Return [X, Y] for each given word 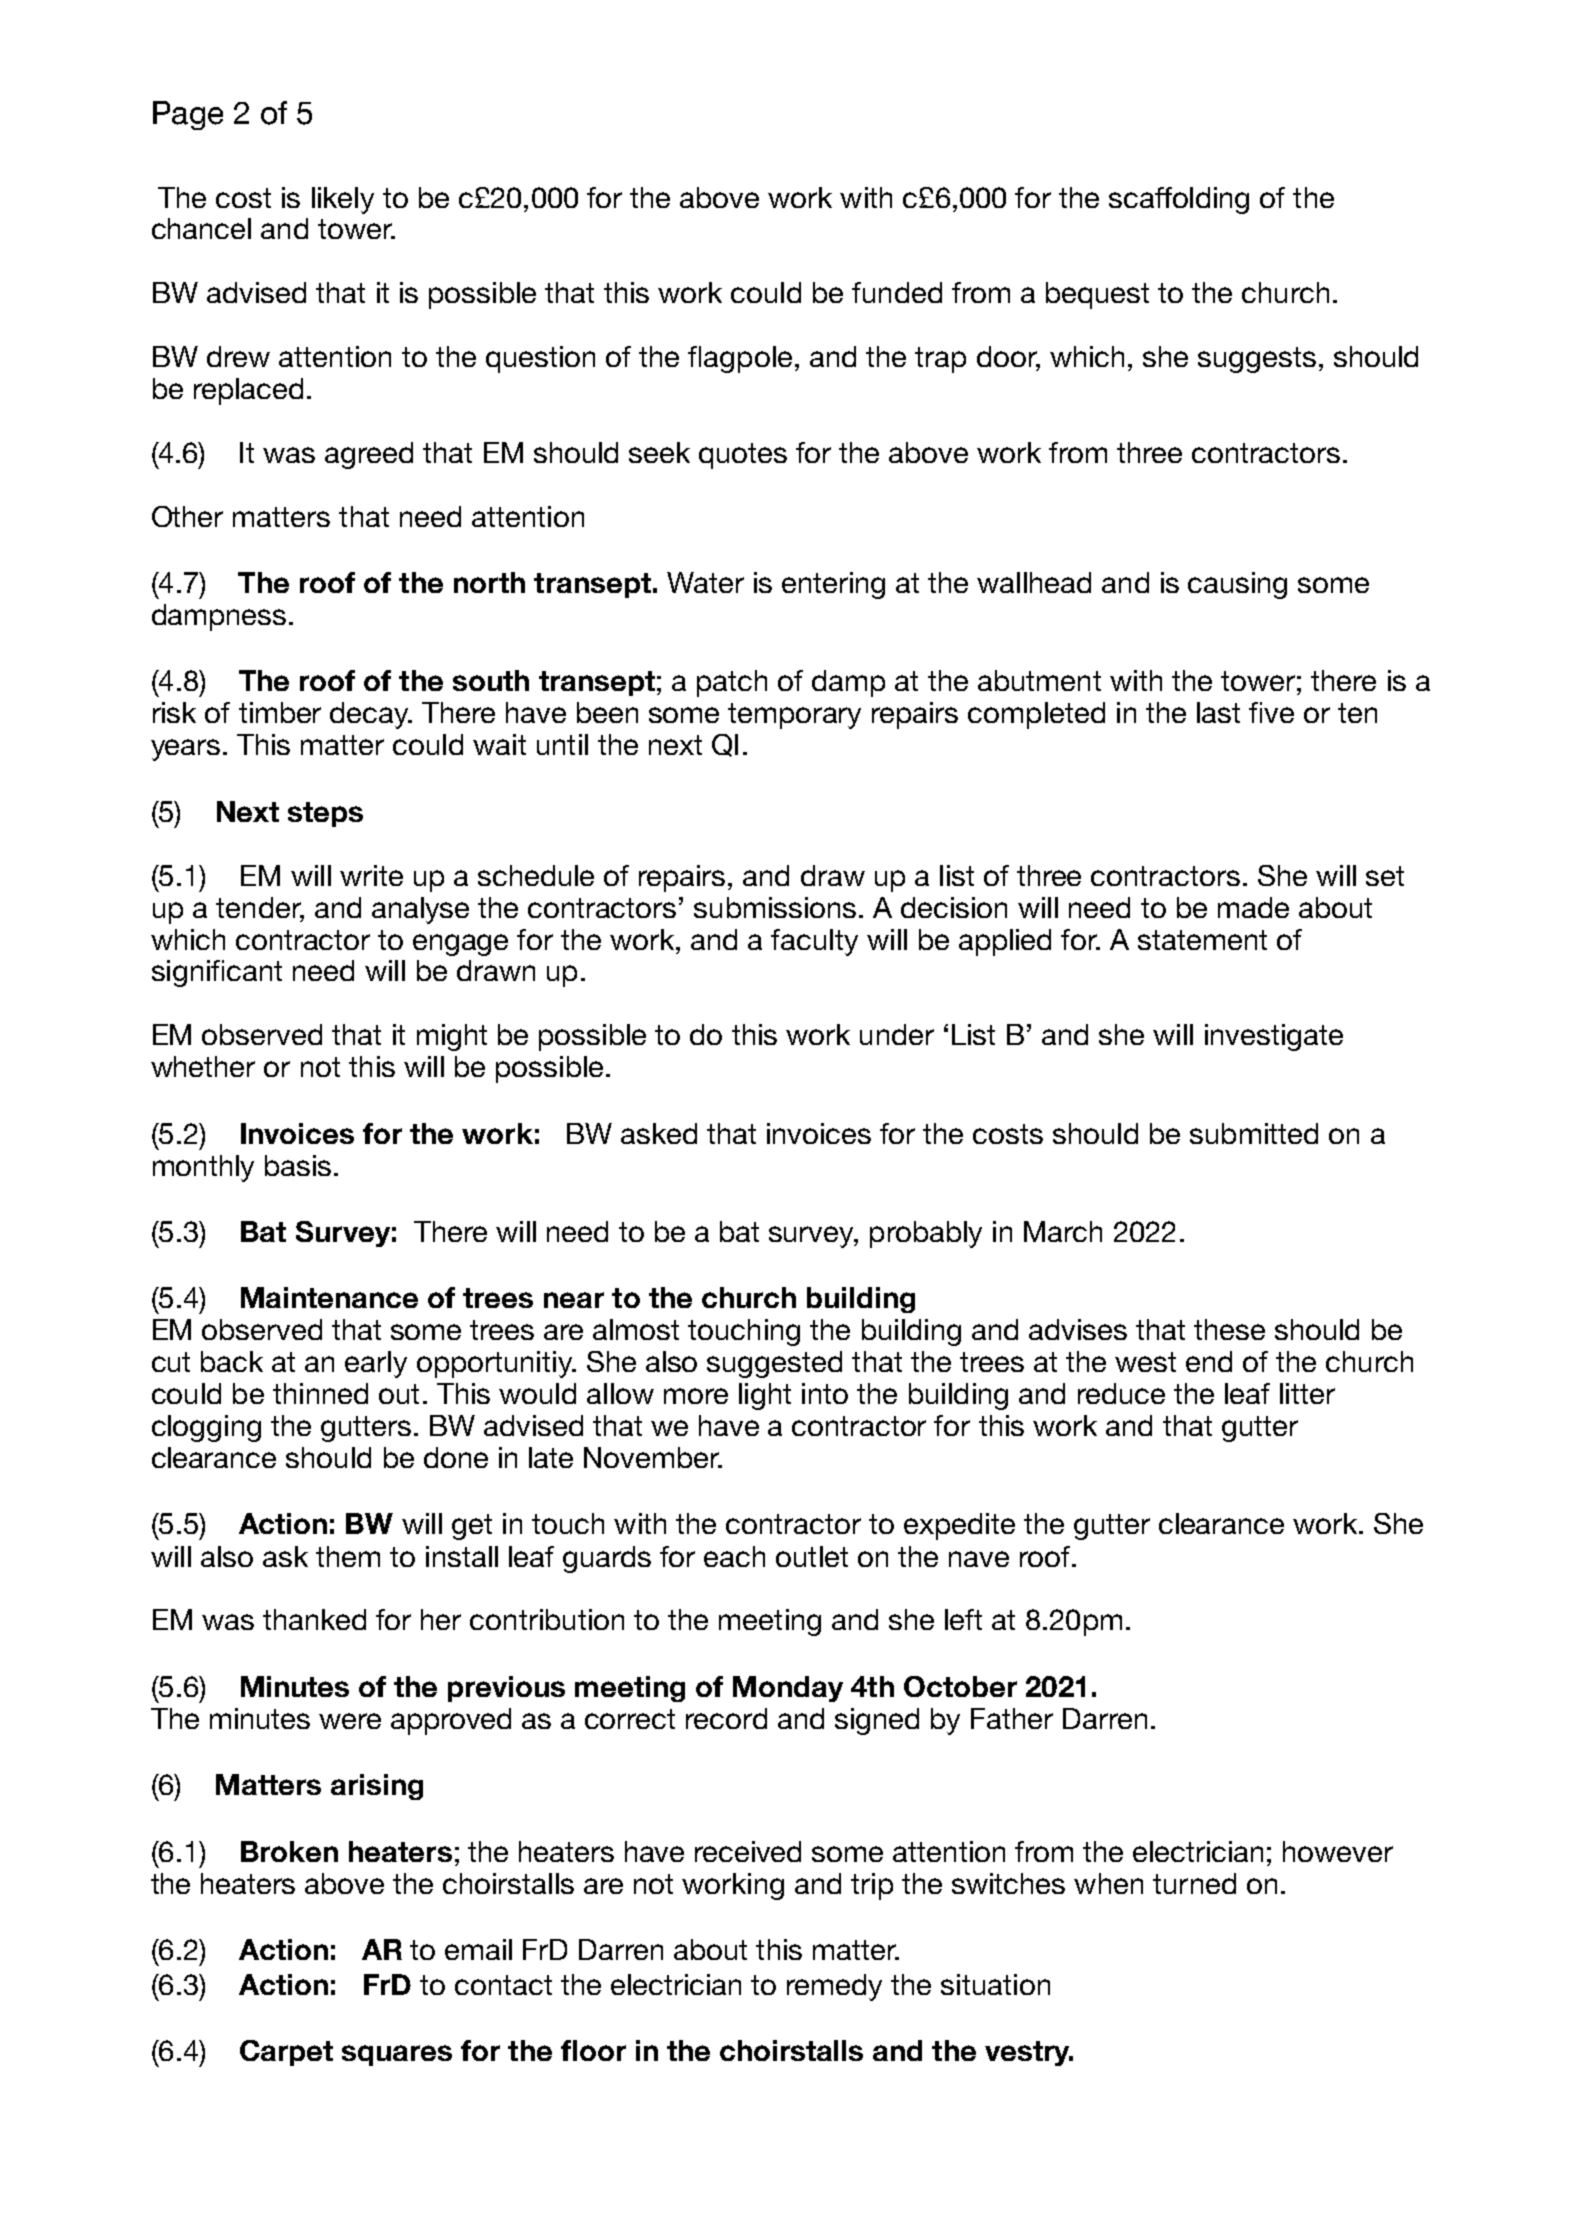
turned [1194, 1883]
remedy [834, 1987]
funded [897, 292]
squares [397, 2055]
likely [343, 200]
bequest [1097, 295]
